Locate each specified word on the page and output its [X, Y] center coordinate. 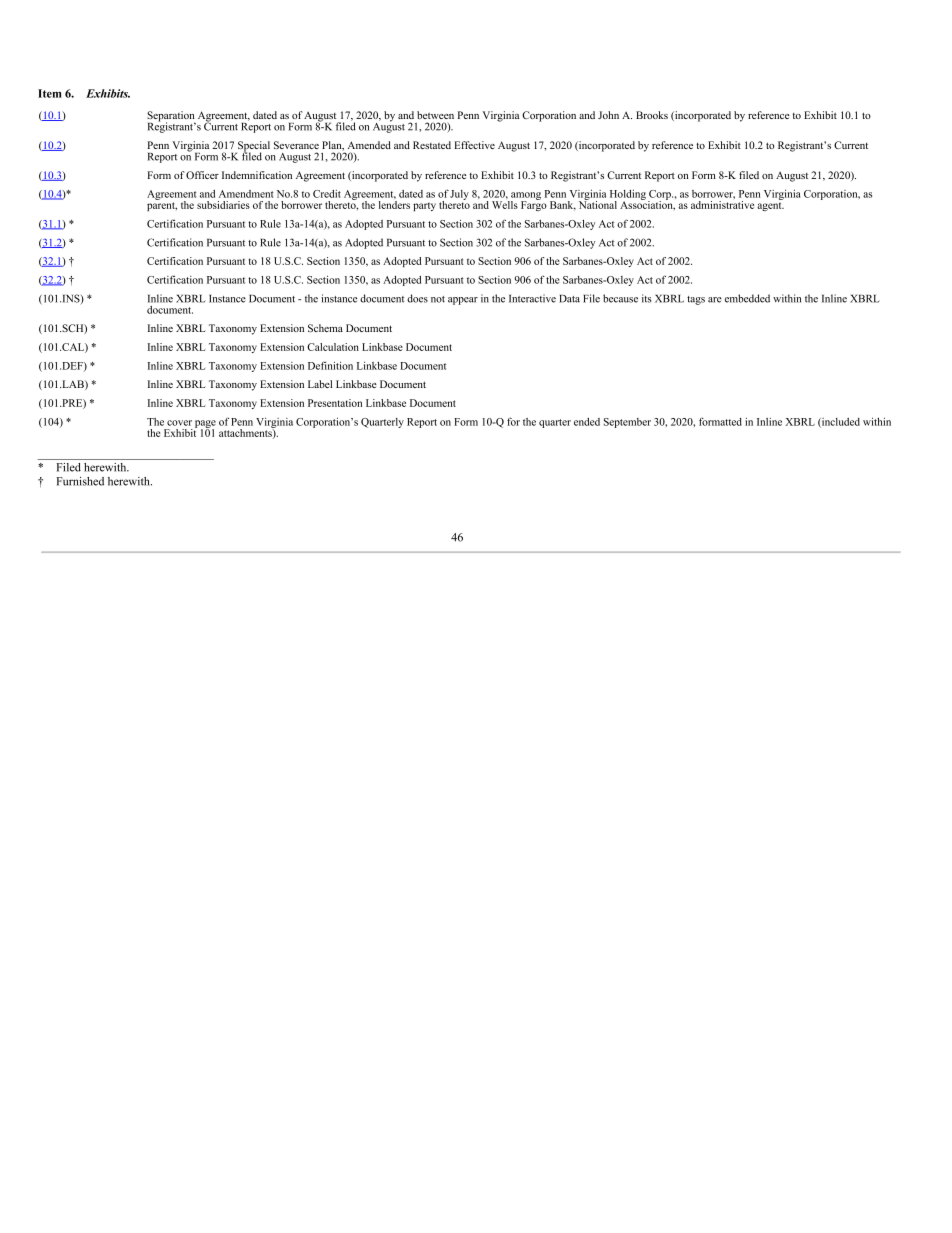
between [435, 115]
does [417, 298]
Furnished [80, 481]
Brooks [652, 115]
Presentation [335, 403]
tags [696, 300]
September [627, 423]
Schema [325, 328]
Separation [171, 117]
